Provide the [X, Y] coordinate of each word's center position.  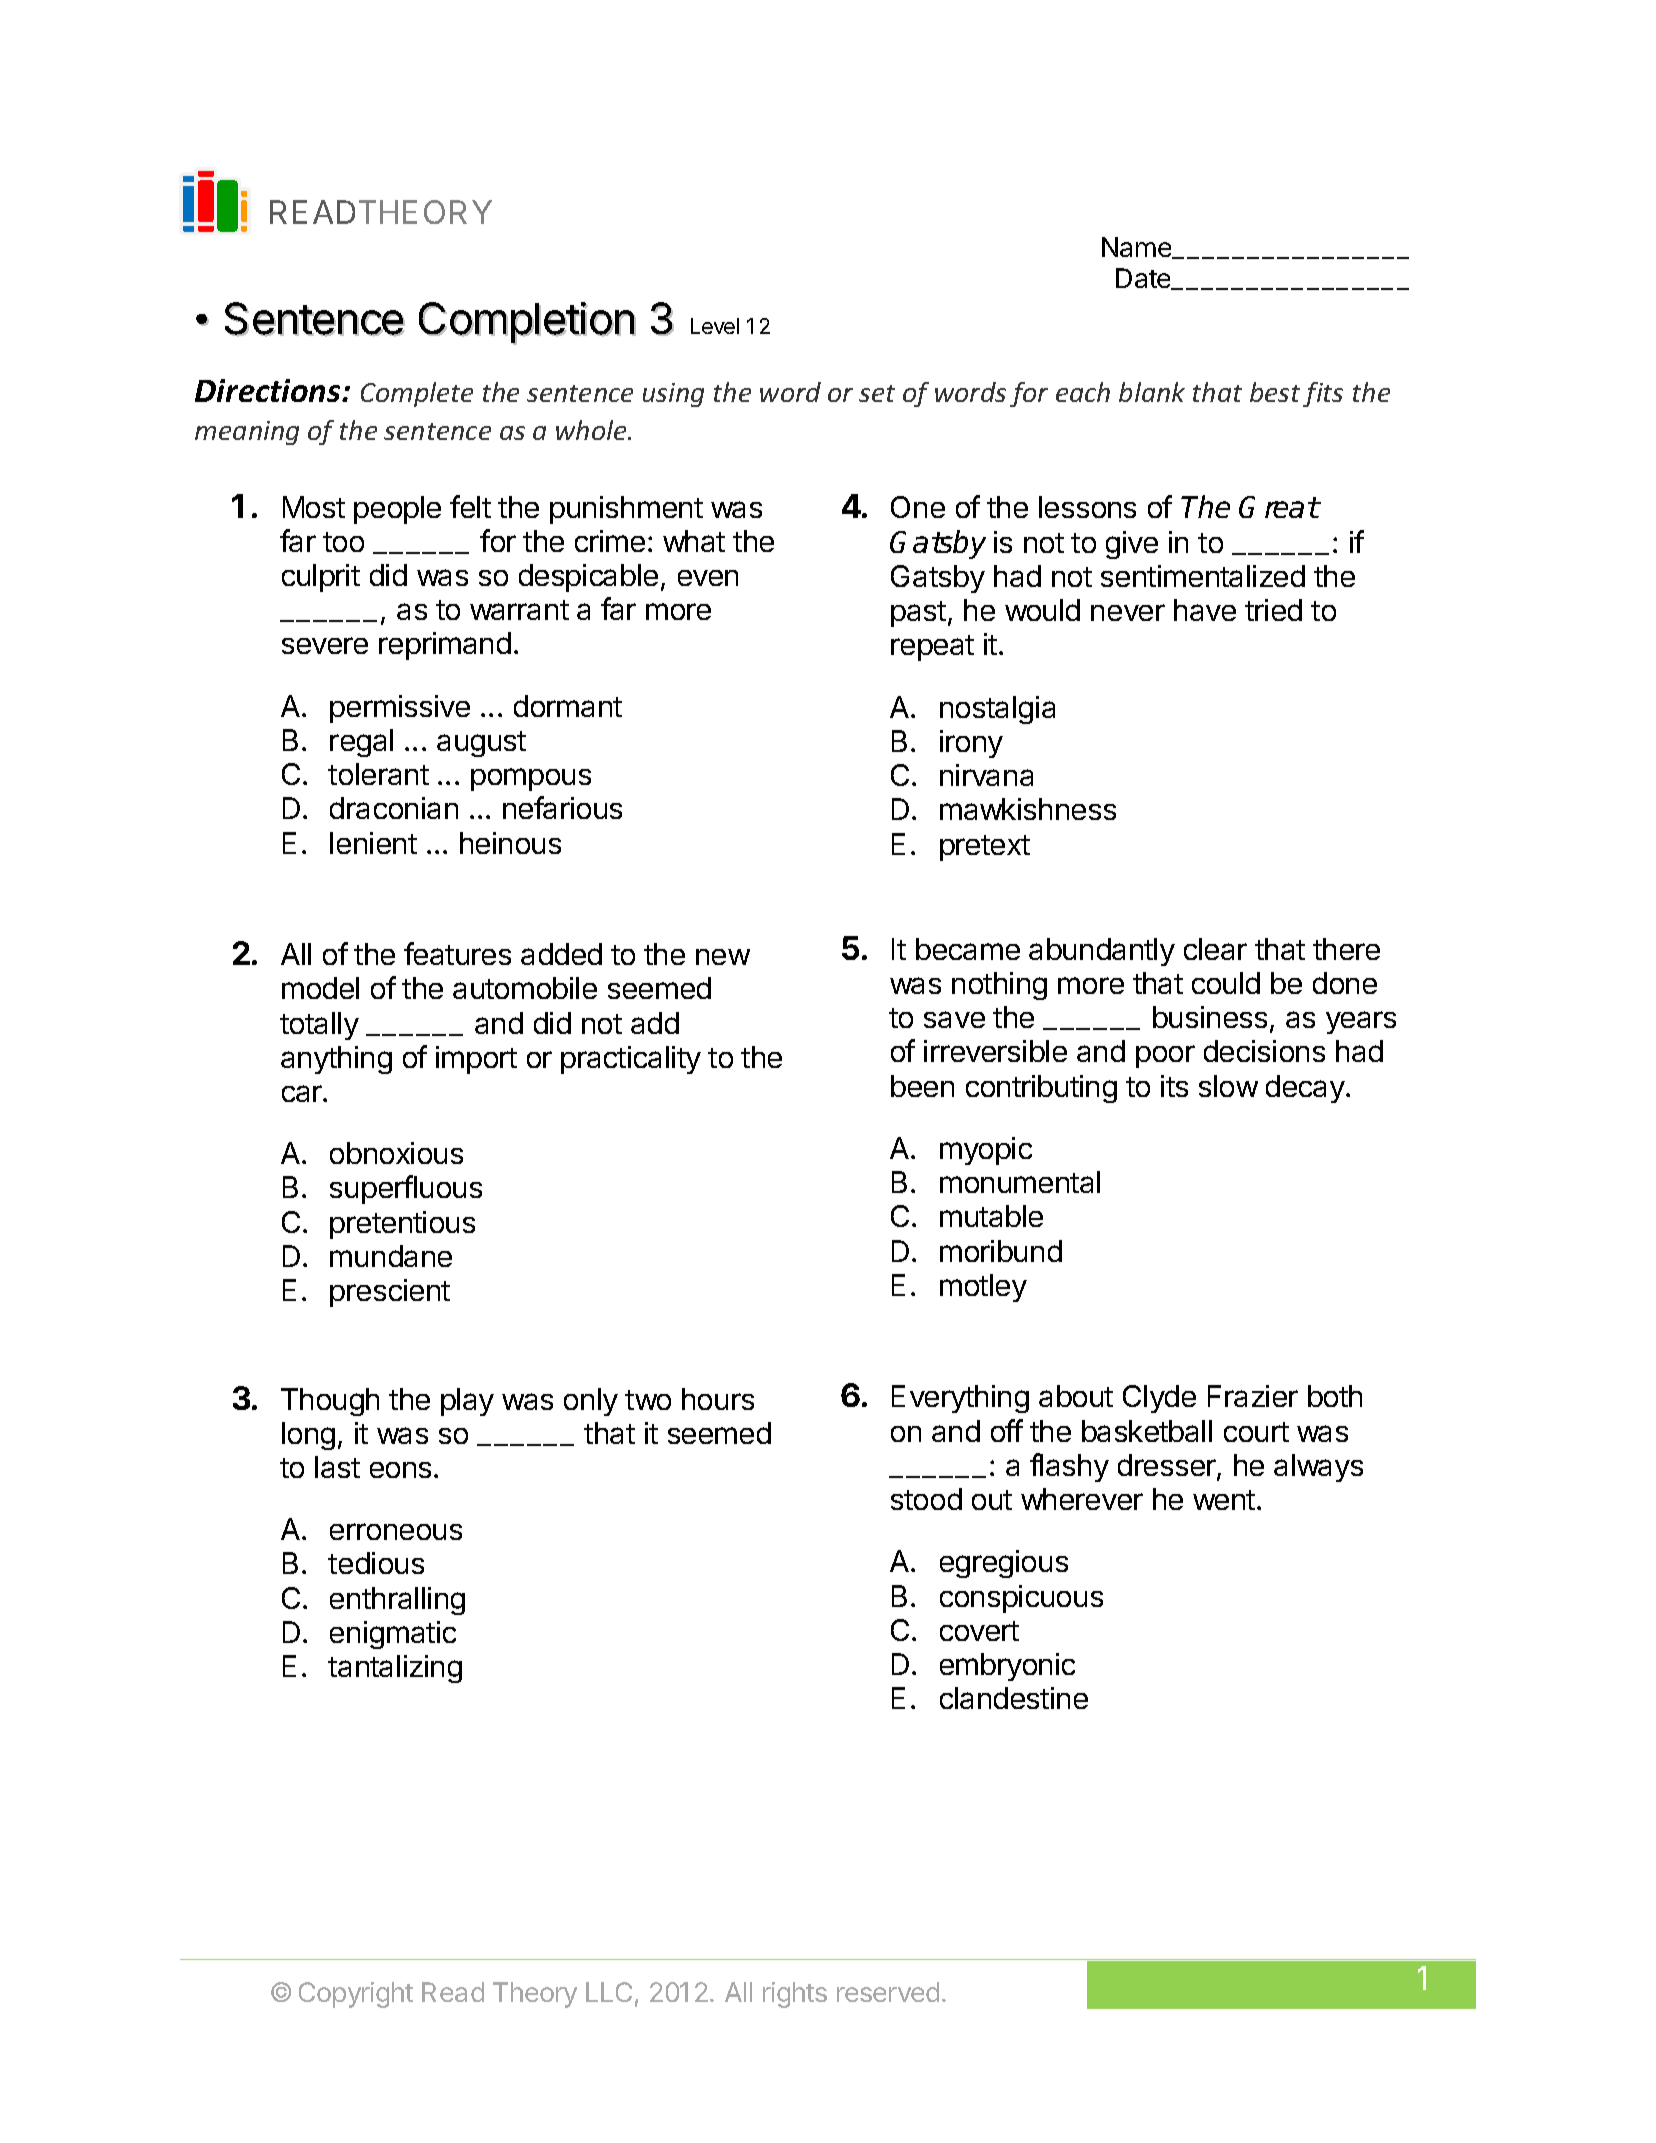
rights [795, 1995]
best [1275, 392]
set [877, 393]
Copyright [356, 1995]
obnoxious [396, 1153]
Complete [417, 394]
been [922, 1086]
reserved [888, 1992]
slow [1228, 1086]
